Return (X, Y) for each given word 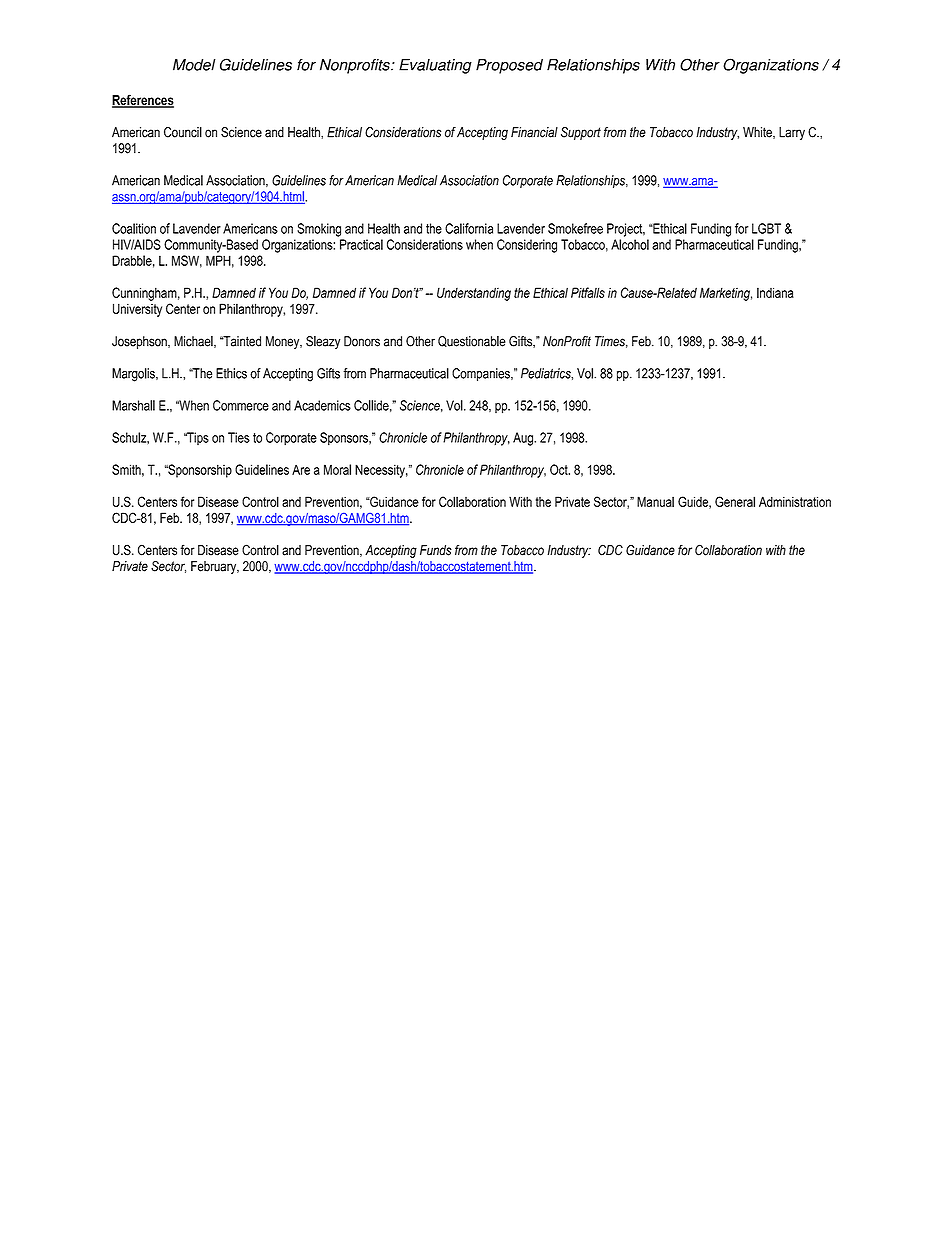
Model (194, 65)
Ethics (231, 373)
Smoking (319, 230)
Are (301, 469)
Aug (524, 439)
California (469, 228)
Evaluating (435, 66)
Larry (792, 133)
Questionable (472, 341)
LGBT (766, 228)
